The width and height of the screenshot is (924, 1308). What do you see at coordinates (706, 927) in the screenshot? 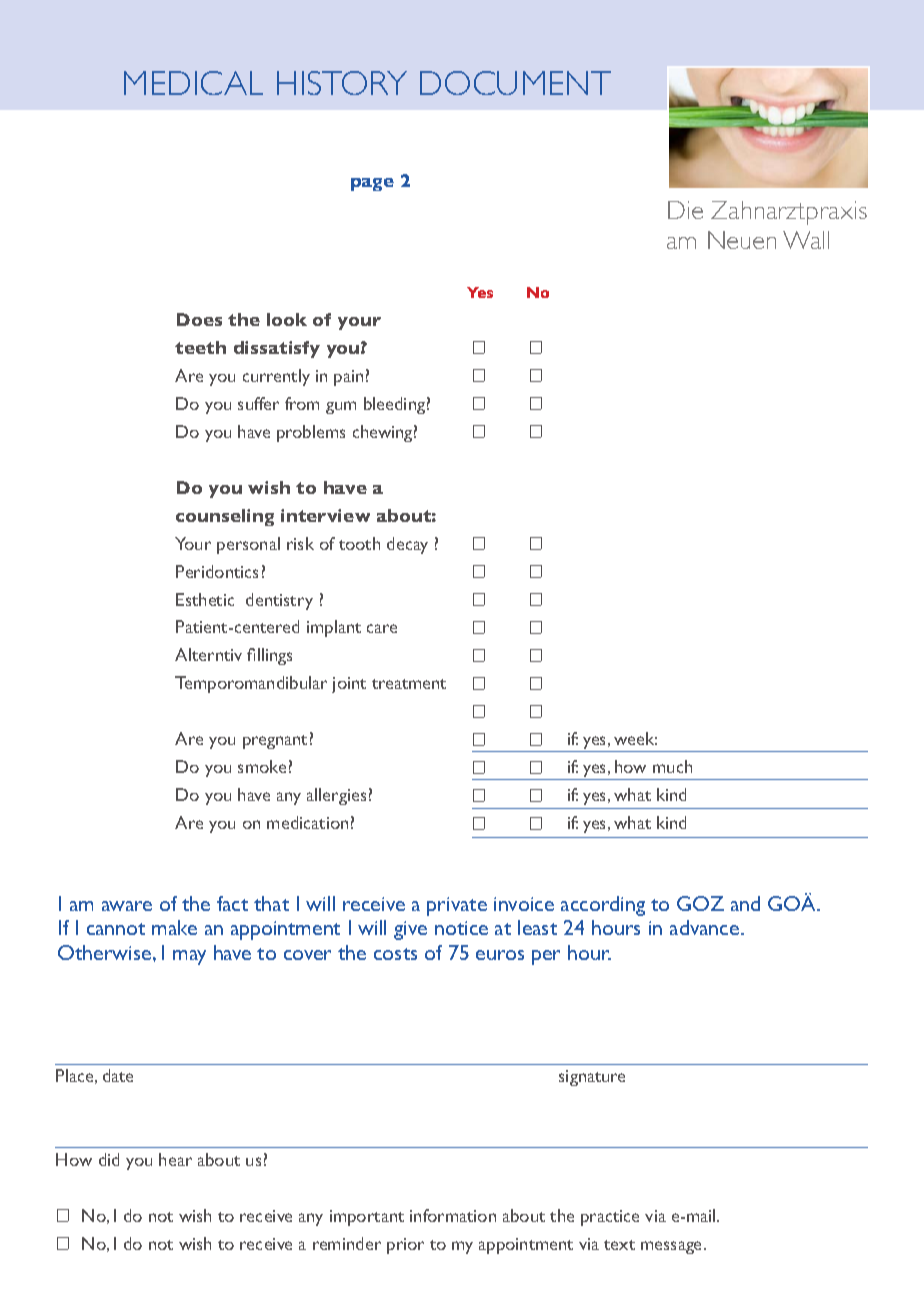
I see `advance` at bounding box center [706, 927].
